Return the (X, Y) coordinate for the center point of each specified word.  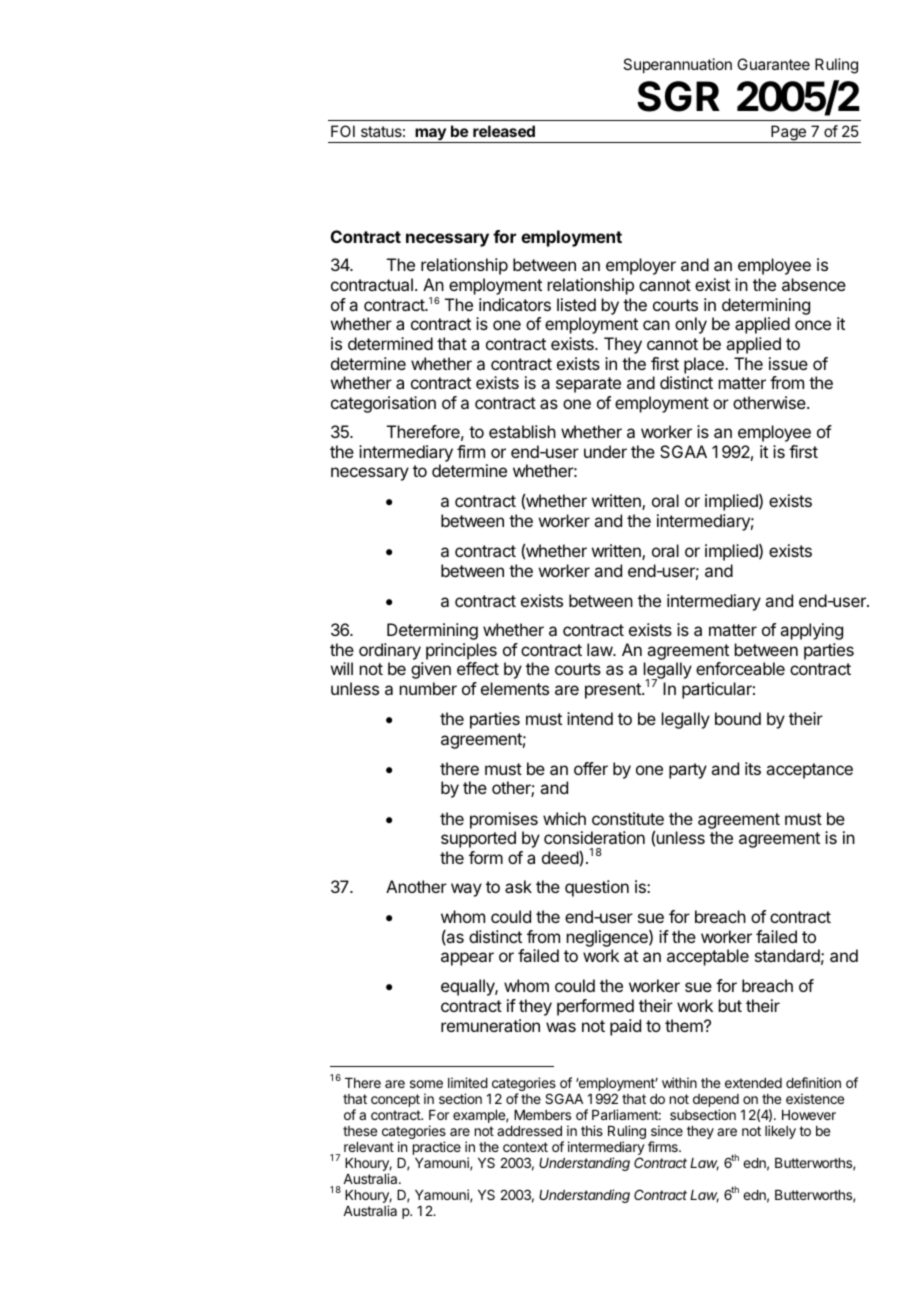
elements (515, 688)
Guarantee (773, 64)
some (426, 1084)
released (504, 131)
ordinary (390, 651)
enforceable (740, 668)
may (430, 135)
